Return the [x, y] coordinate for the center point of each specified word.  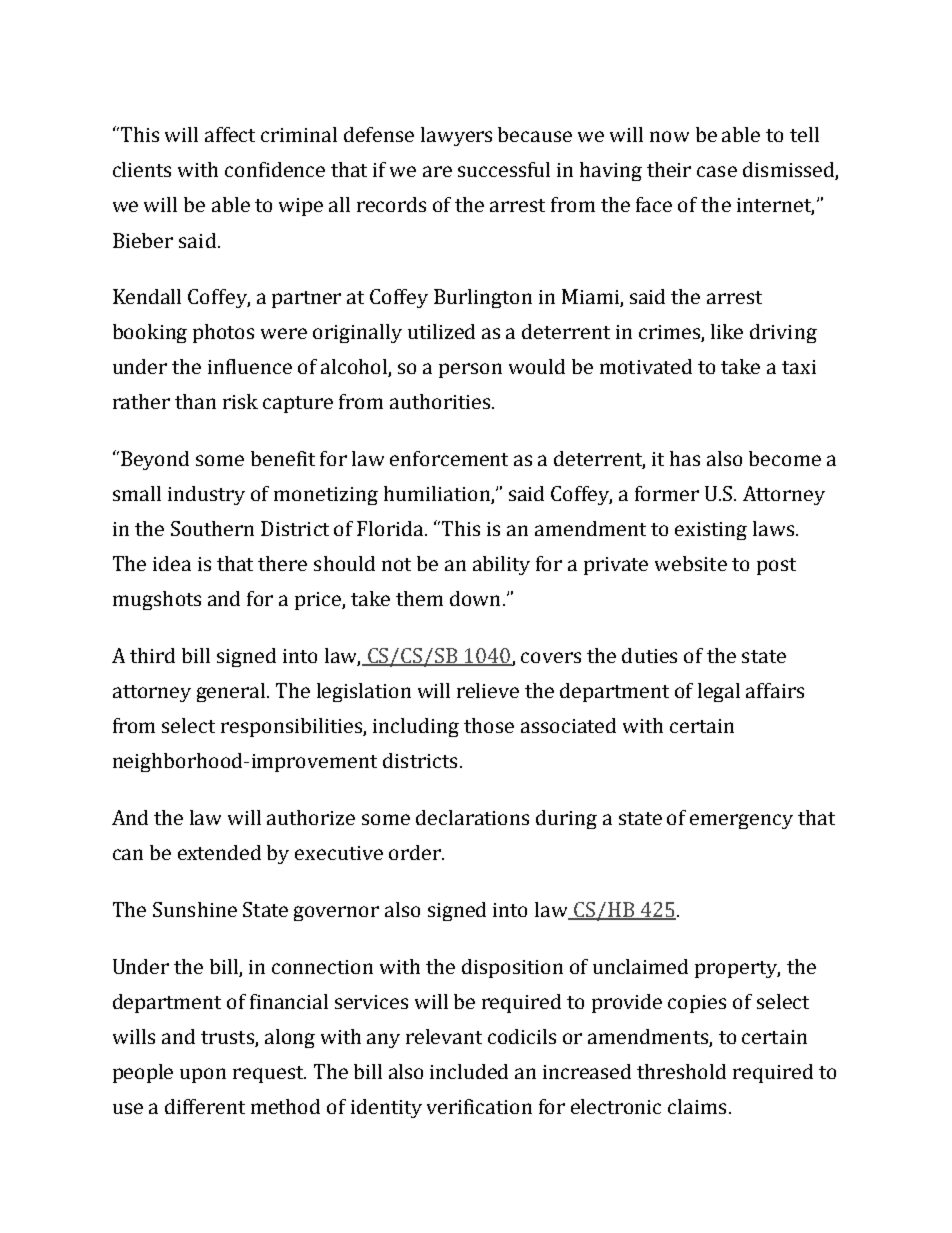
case [717, 171]
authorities [441, 401]
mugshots [157, 600]
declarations [472, 817]
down [475, 598]
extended [219, 852]
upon [203, 1075]
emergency [741, 821]
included [469, 1071]
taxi [799, 367]
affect [230, 134]
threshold [681, 1071]
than [195, 401]
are [437, 171]
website [691, 563]
